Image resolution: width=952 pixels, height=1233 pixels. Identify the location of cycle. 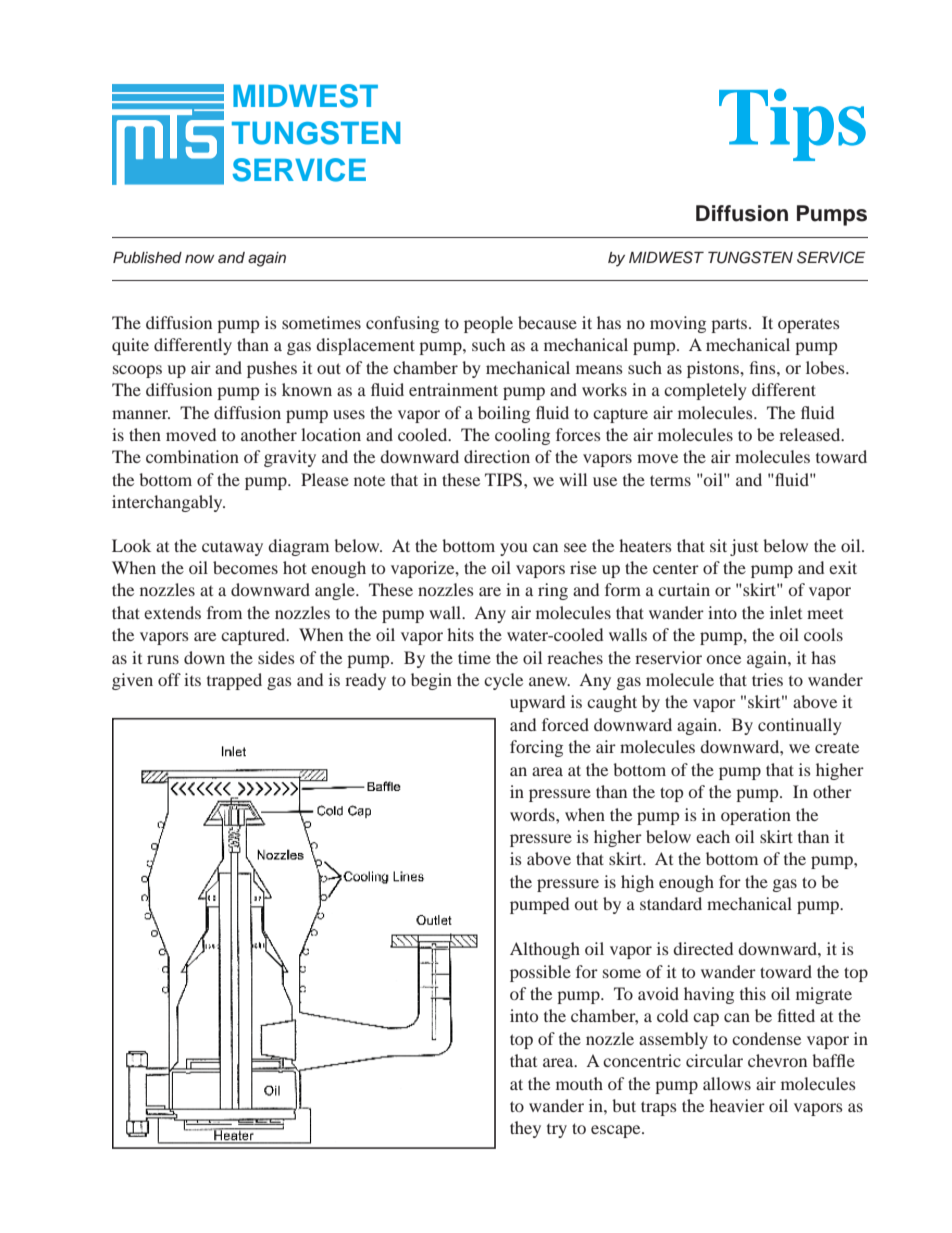
(503, 681).
